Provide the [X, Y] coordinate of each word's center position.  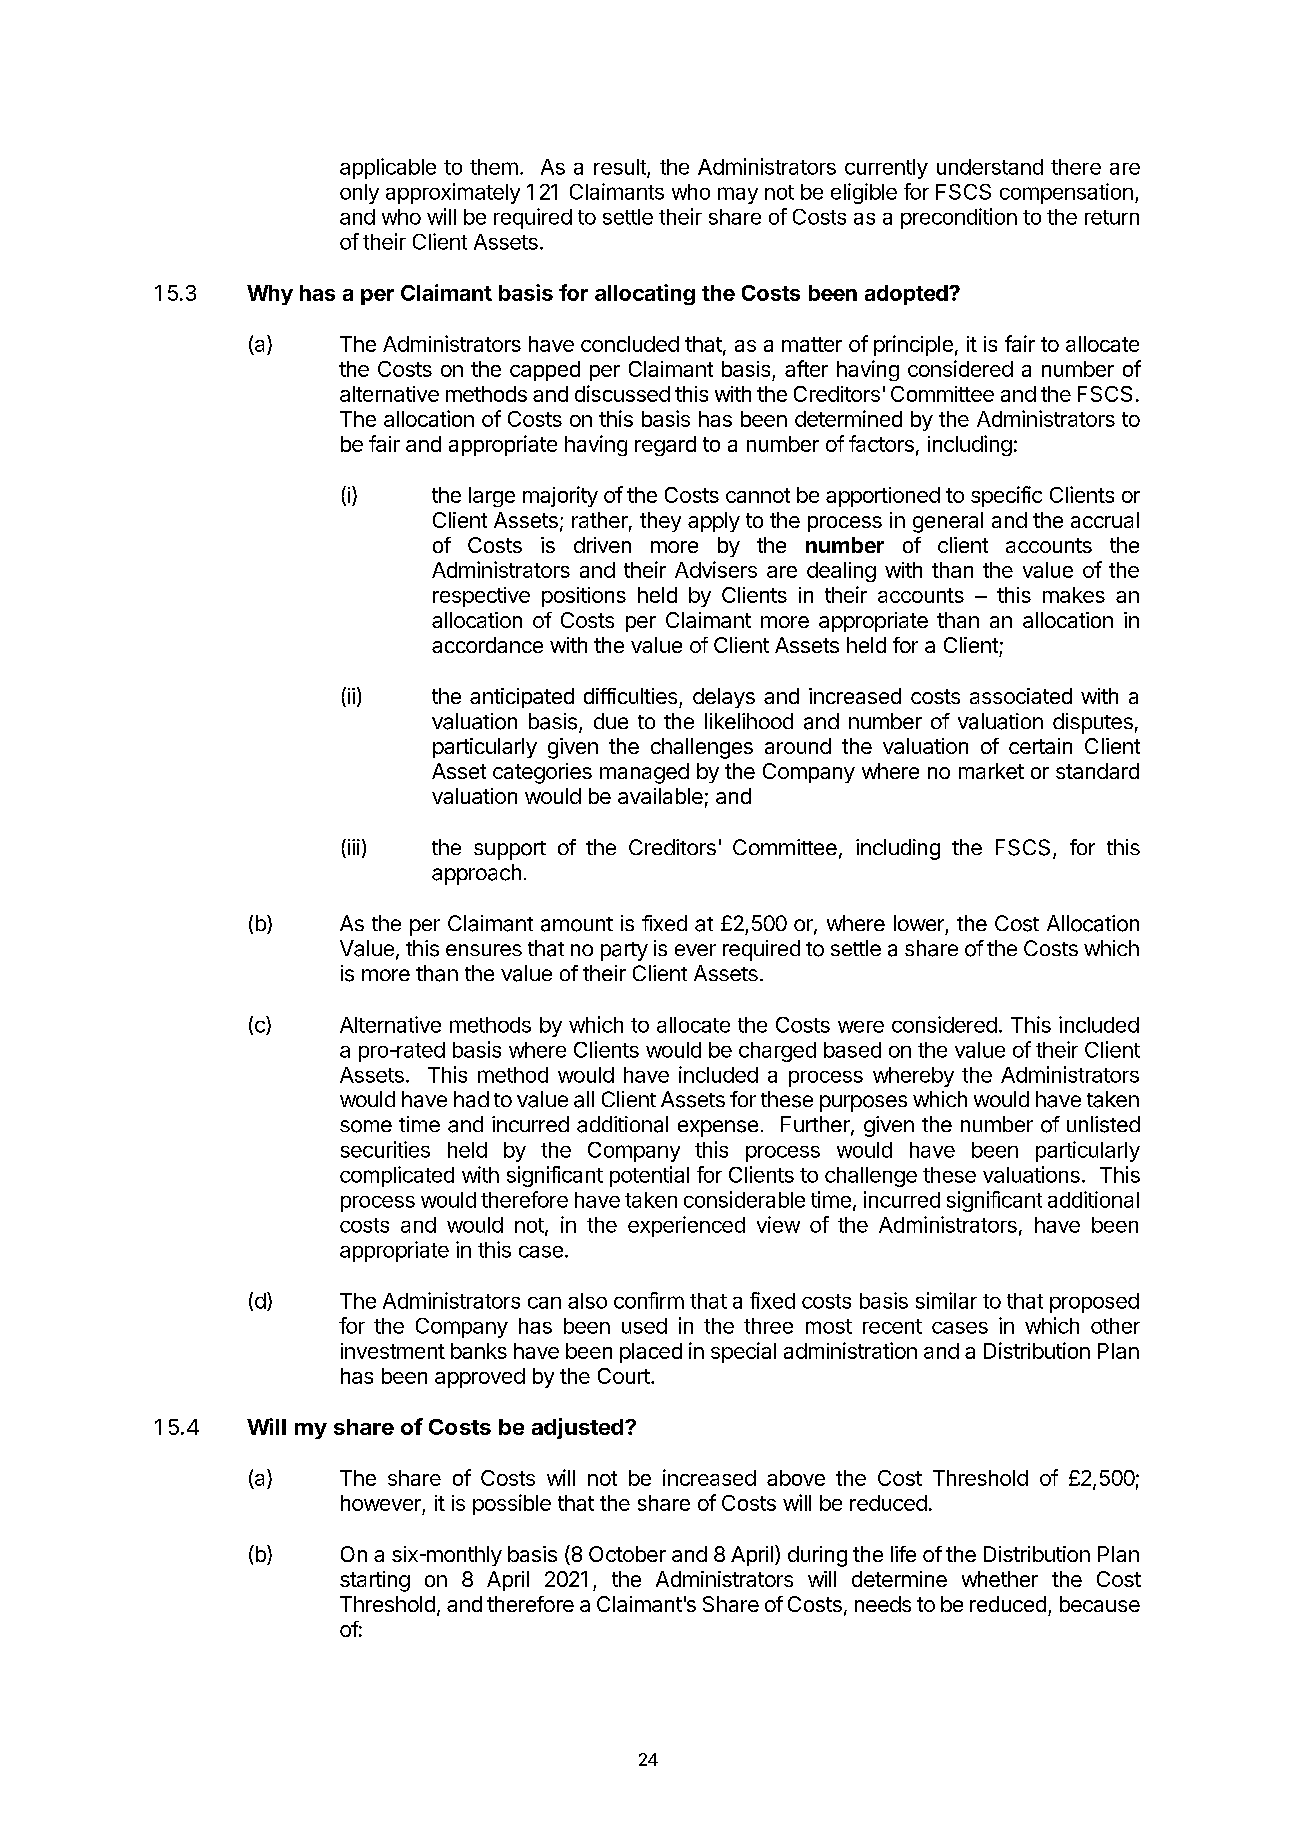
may [738, 195]
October [627, 1554]
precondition [959, 218]
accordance [487, 645]
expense [718, 1128]
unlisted [1103, 1124]
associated [1021, 696]
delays [724, 698]
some [366, 1126]
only [359, 194]
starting [375, 1581]
